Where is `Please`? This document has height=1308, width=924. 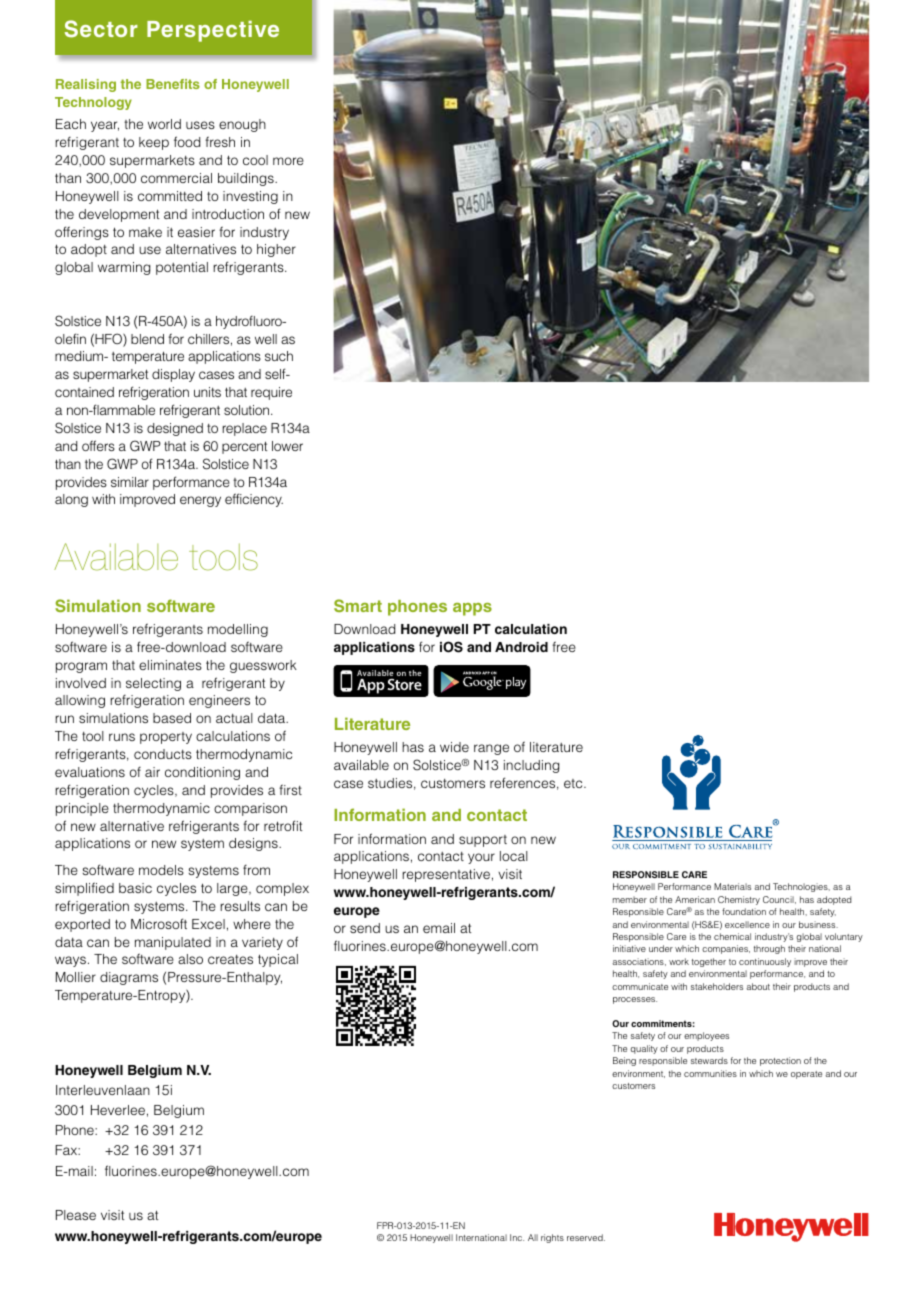
Please is located at coordinates (76, 1215).
